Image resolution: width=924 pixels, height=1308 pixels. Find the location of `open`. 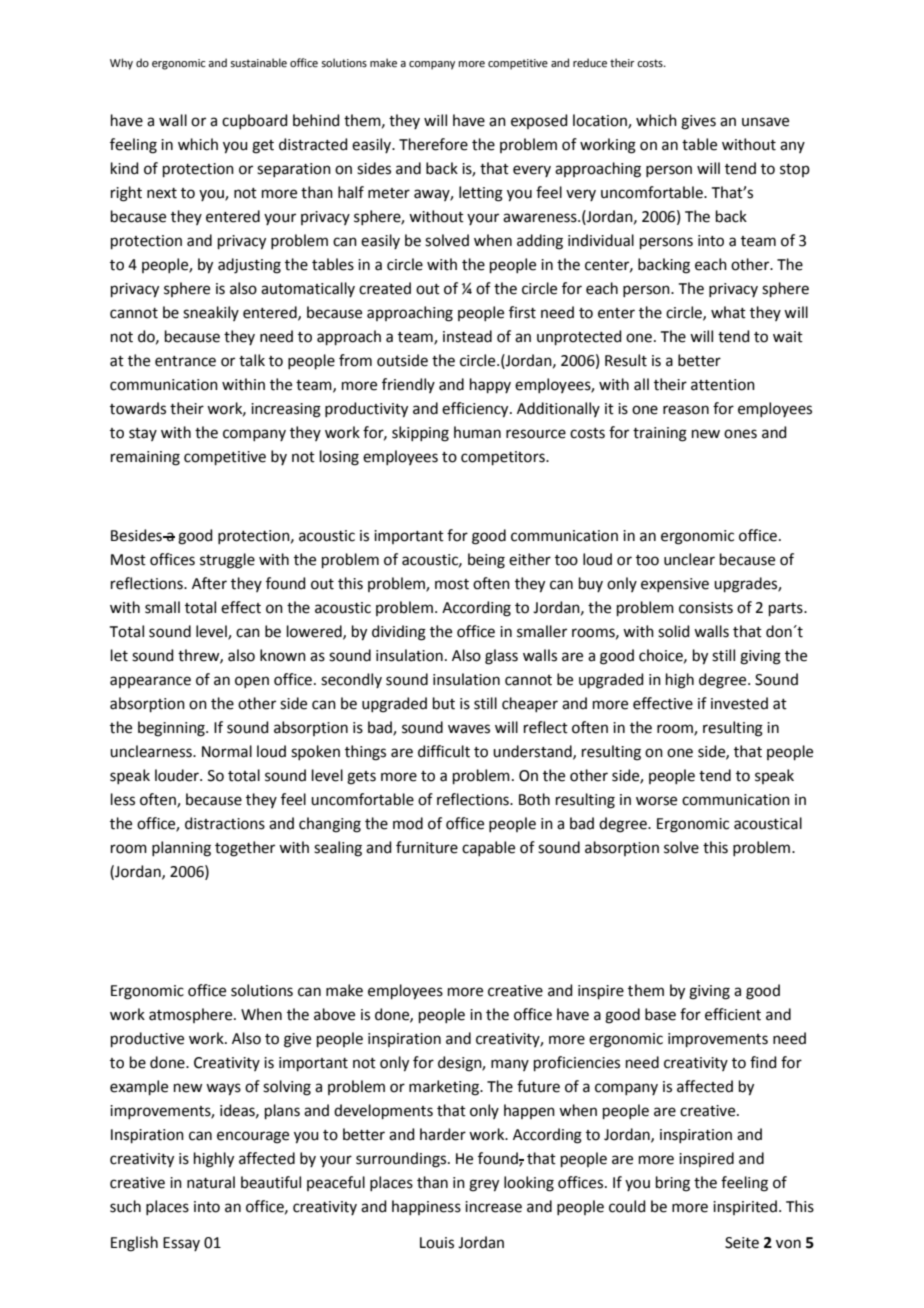

open is located at coordinates (252, 682).
